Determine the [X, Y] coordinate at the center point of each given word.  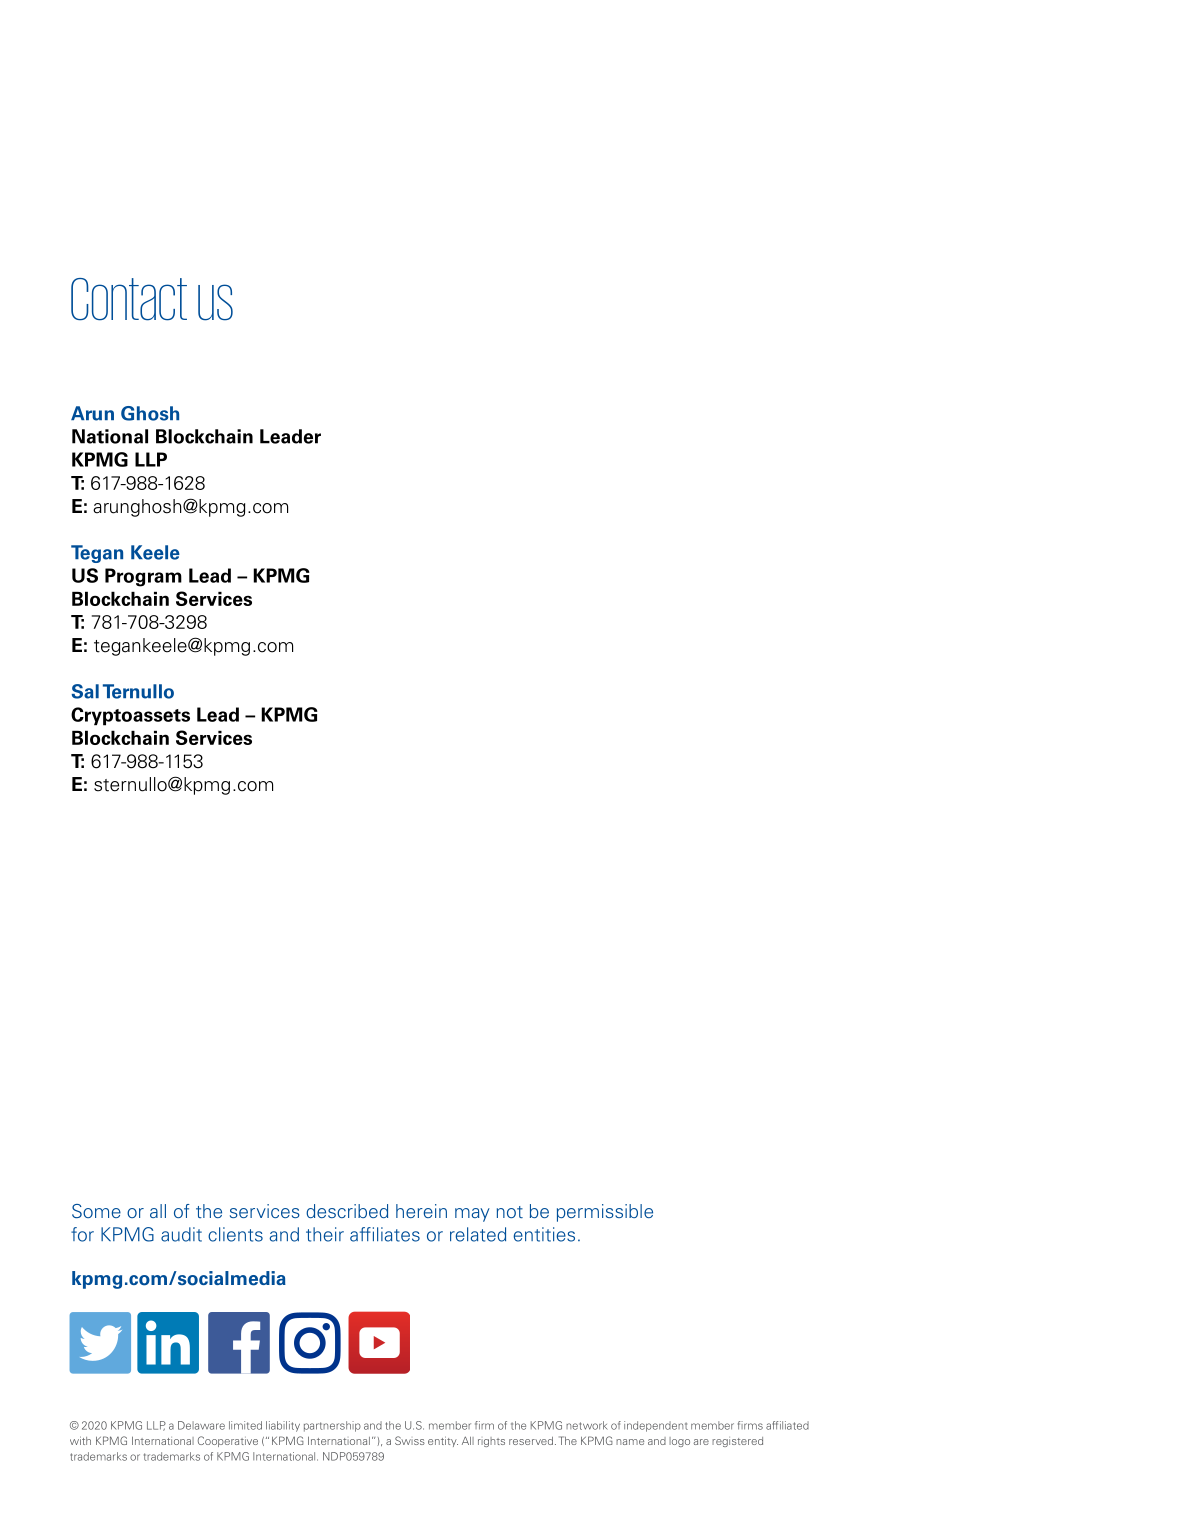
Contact [129, 299]
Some [96, 1211]
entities [544, 1234]
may [472, 1215]
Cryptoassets [130, 716]
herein [421, 1211]
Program [143, 577]
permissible [605, 1213]
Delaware [201, 1425]
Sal [85, 691]
